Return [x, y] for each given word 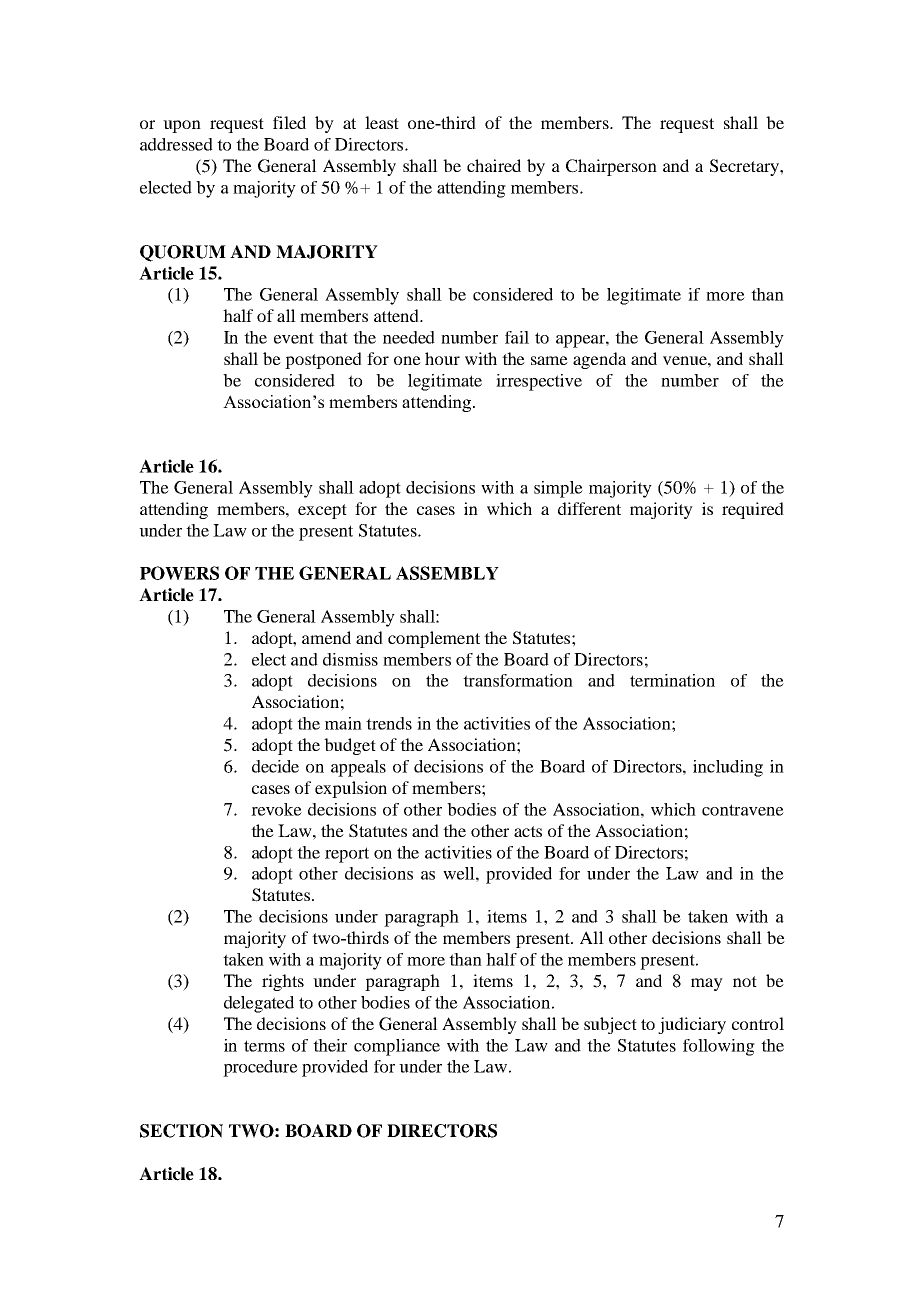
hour [442, 358]
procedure [260, 1068]
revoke [276, 809]
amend [326, 637]
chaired [494, 165]
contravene [743, 810]
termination [672, 680]
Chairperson [611, 167]
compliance [397, 1047]
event [294, 338]
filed [289, 122]
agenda [599, 360]
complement [434, 639]
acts [528, 831]
